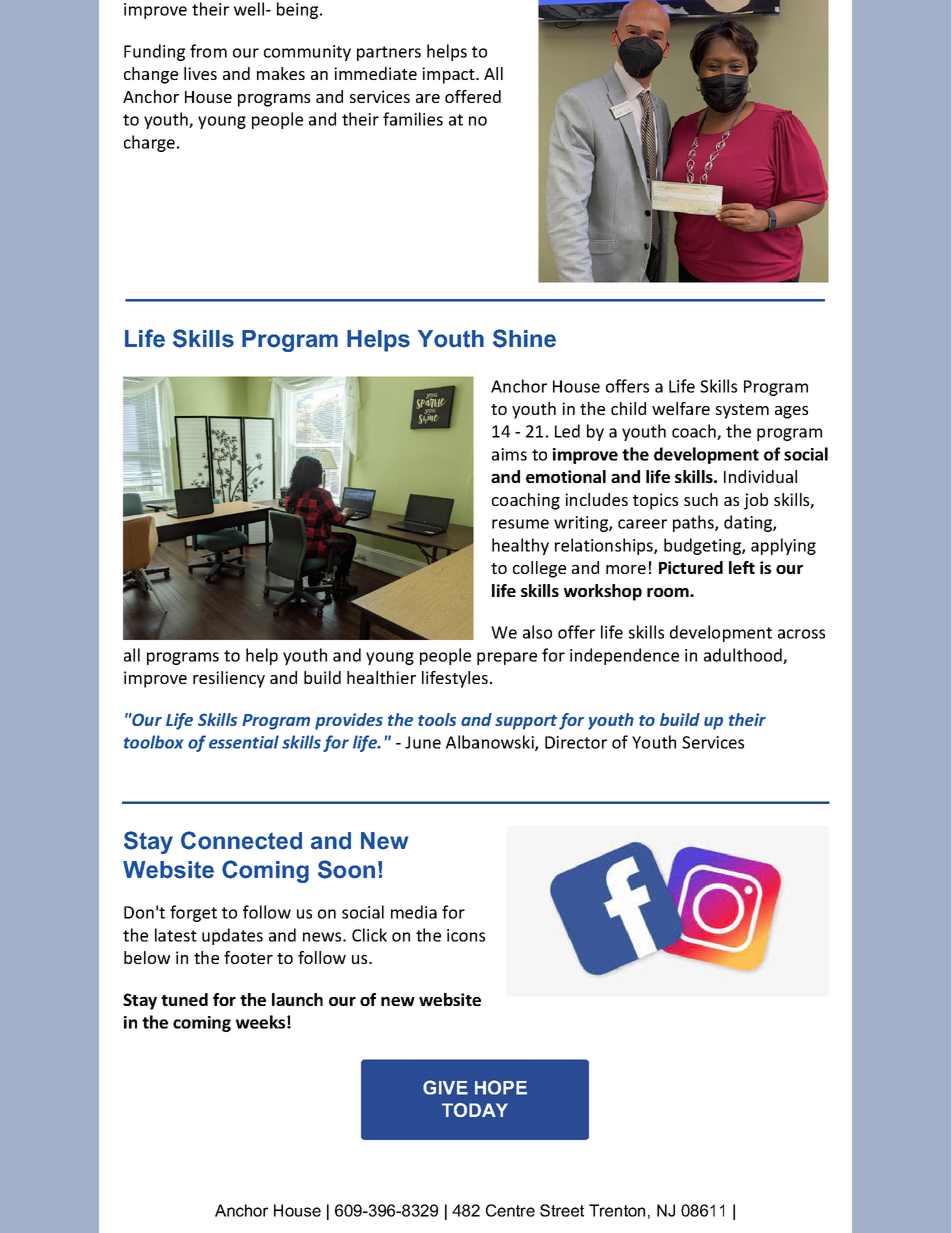 This image has width=952, height=1233. What do you see at coordinates (742, 411) in the image?
I see `system` at bounding box center [742, 411].
